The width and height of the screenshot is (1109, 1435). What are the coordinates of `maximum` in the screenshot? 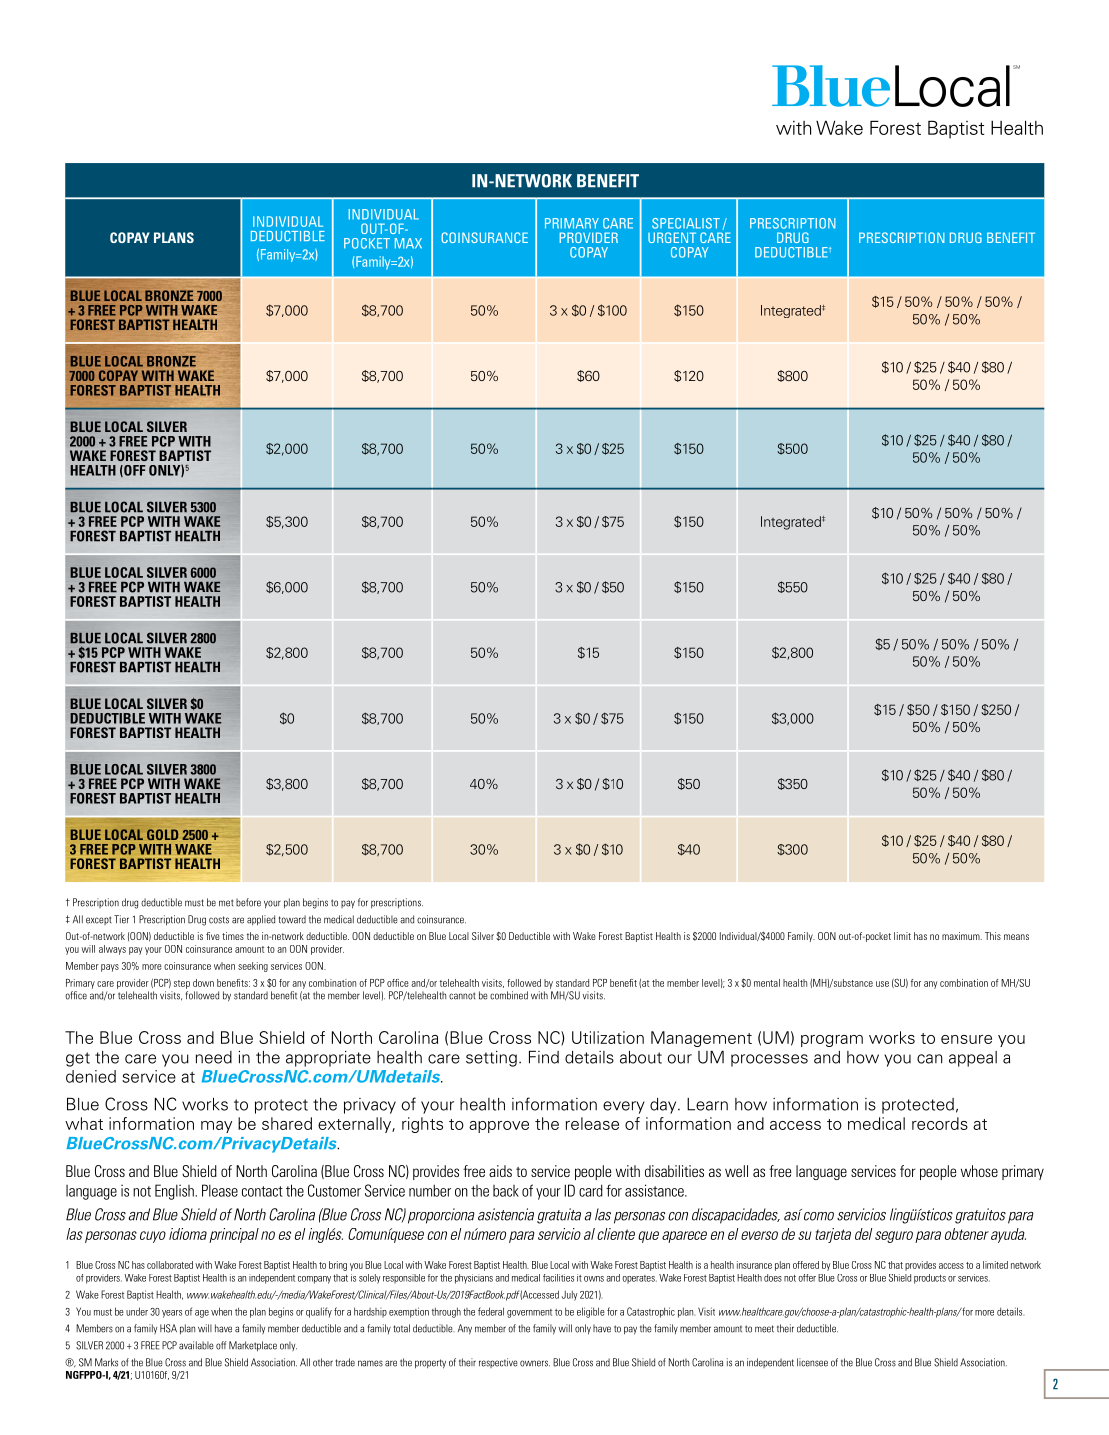 It's located at (962, 936).
